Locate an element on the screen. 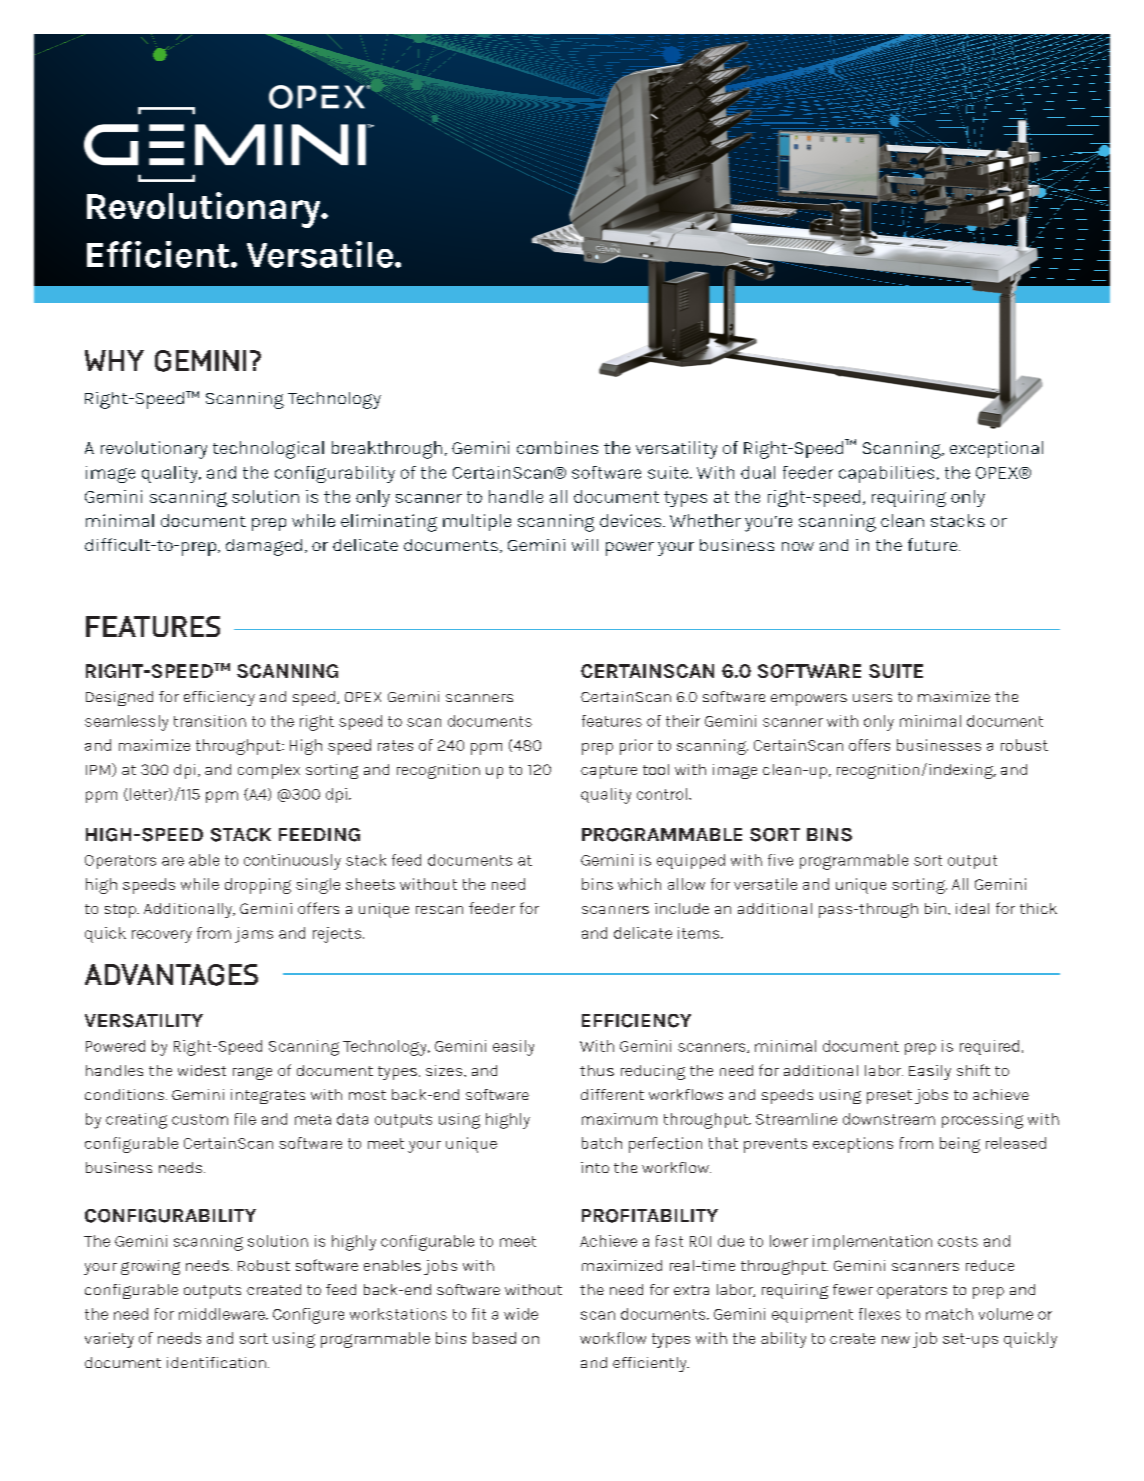  required is located at coordinates (989, 1047).
